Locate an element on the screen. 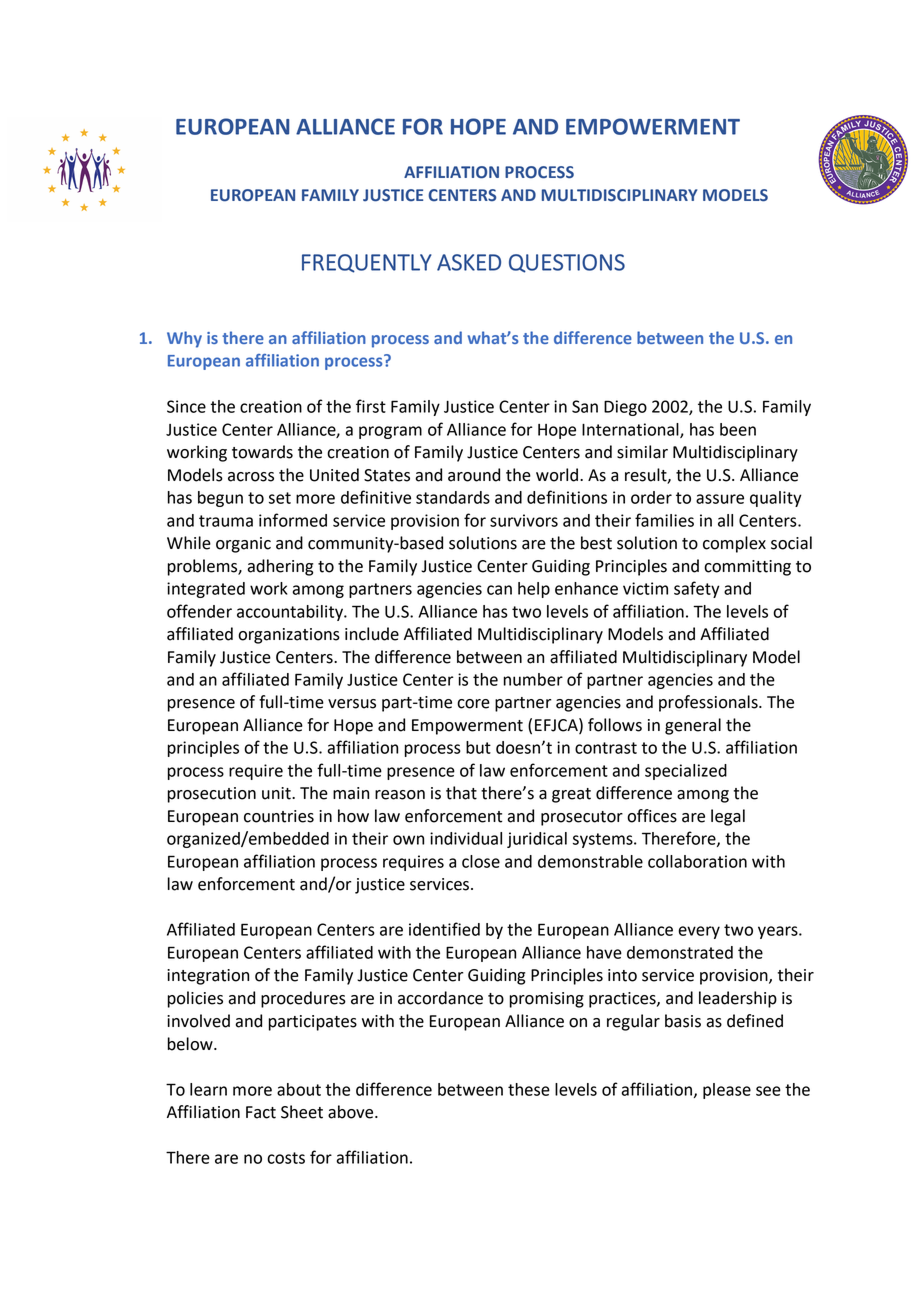  identified is located at coordinates (444, 929).
